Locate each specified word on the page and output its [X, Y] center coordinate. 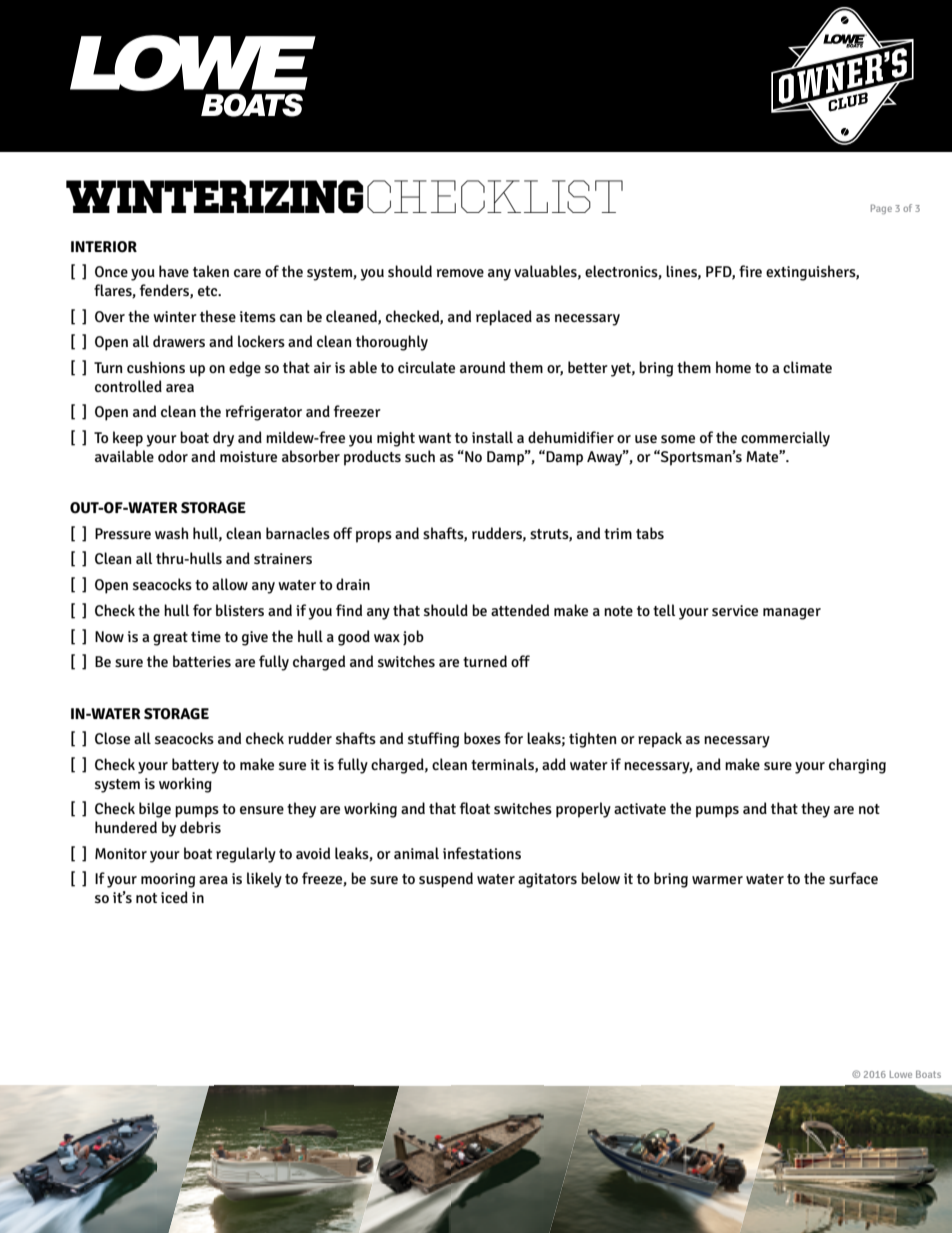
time [206, 636]
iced [174, 897]
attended [520, 610]
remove [460, 273]
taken [211, 271]
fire [750, 271]
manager [792, 614]
